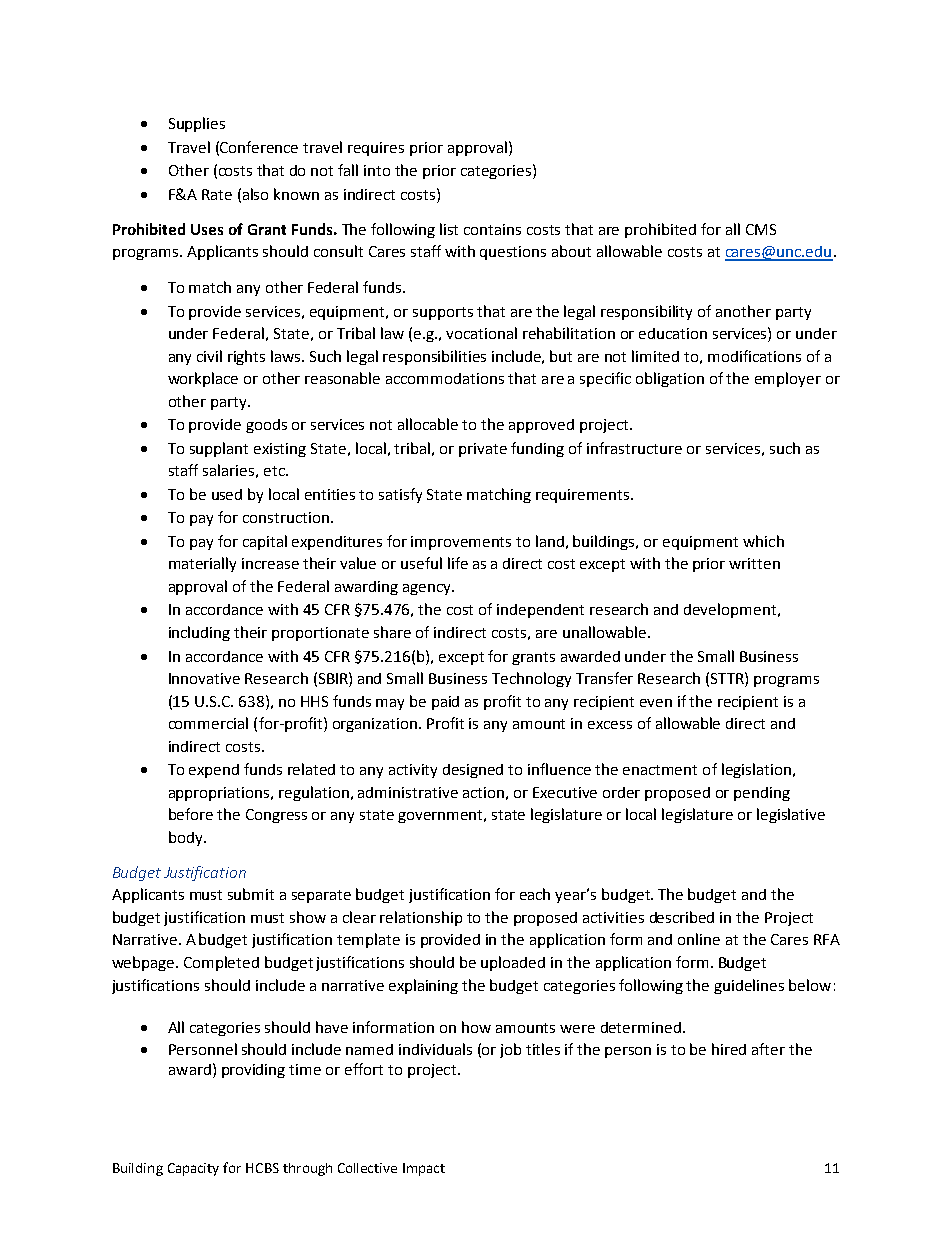  What do you see at coordinates (761, 229) in the document?
I see `CMS` at bounding box center [761, 229].
